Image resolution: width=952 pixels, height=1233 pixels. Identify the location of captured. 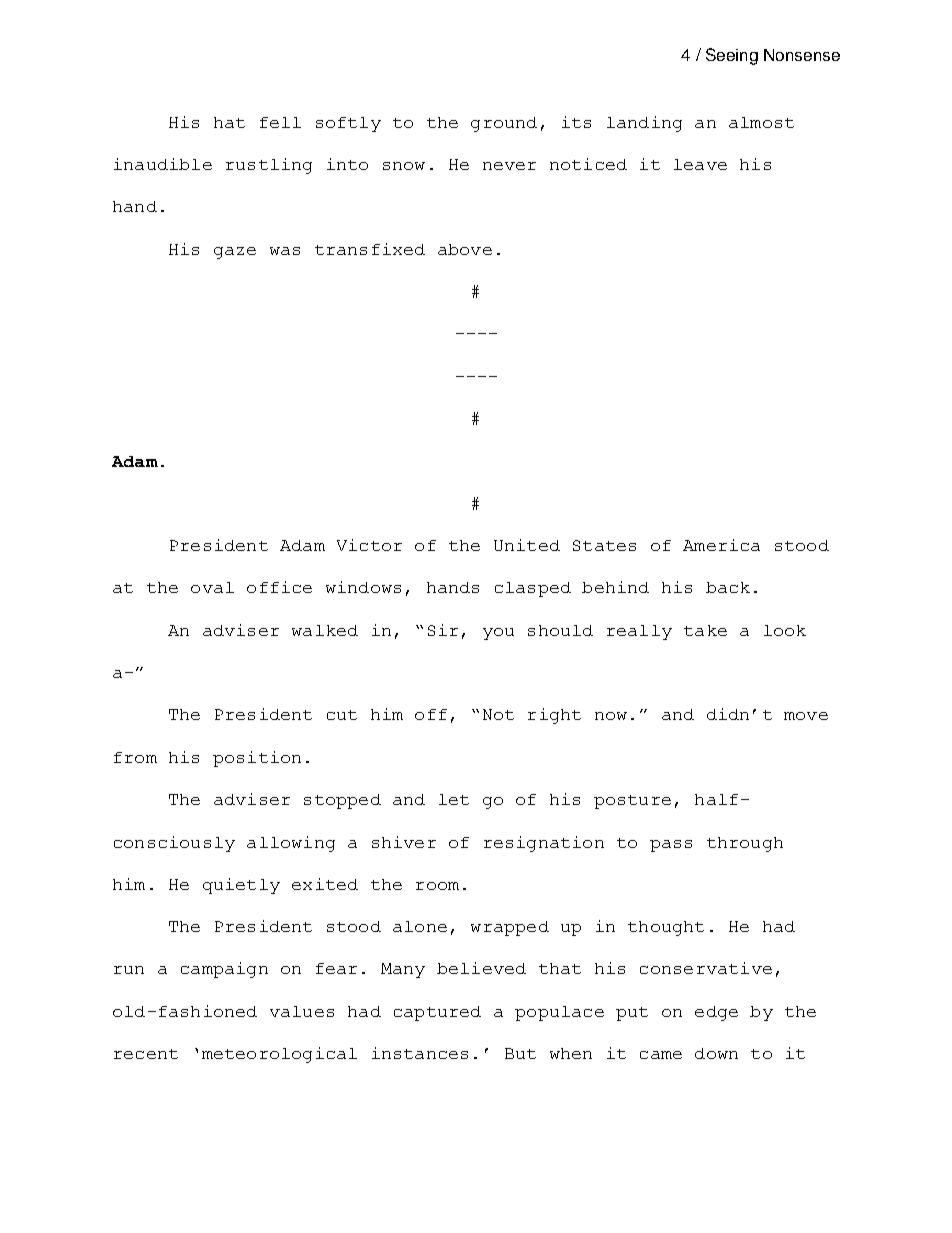
(437, 1013).
